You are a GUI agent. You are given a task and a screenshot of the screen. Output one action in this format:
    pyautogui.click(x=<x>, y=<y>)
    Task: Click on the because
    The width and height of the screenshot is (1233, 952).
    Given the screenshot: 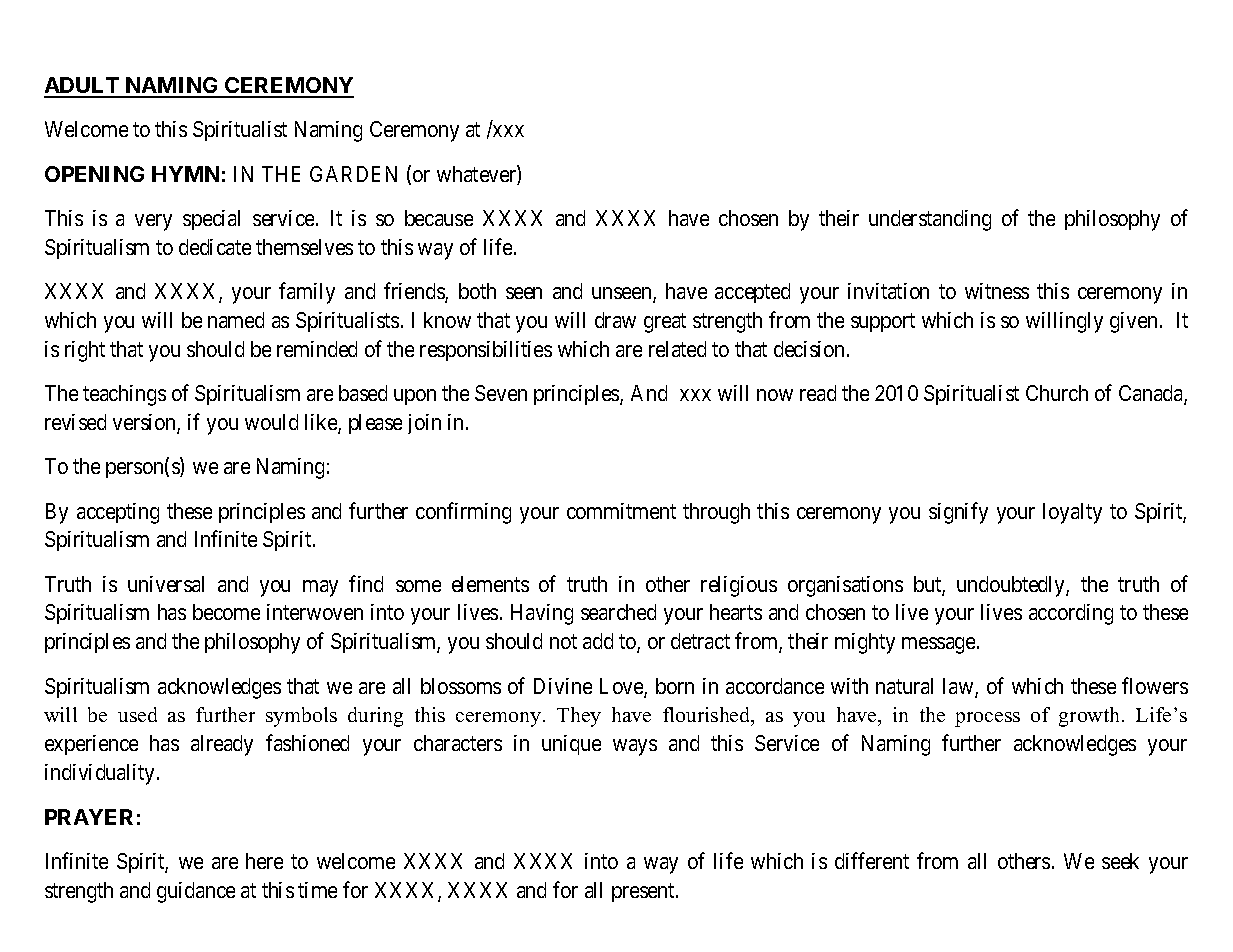 What is the action you would take?
    pyautogui.click(x=439, y=218)
